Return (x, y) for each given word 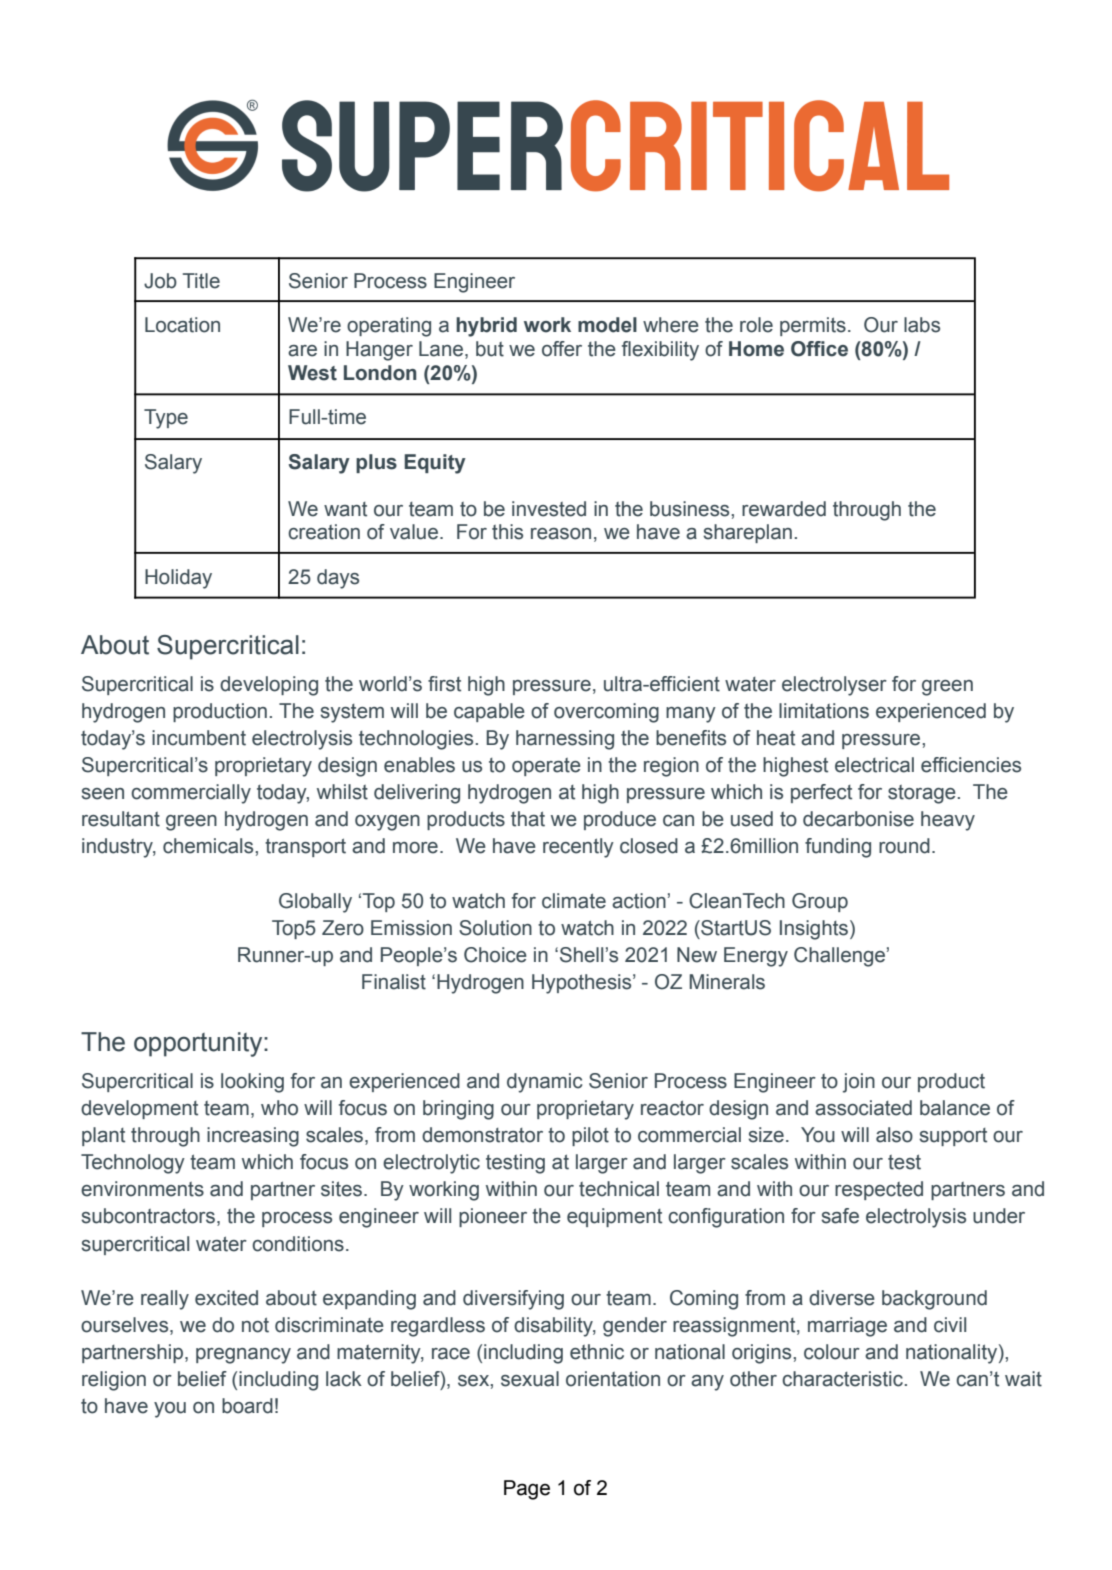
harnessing (565, 740)
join (859, 1083)
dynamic (544, 1083)
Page (527, 1490)
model (607, 325)
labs (922, 325)
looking (252, 1083)
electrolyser (834, 686)
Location (182, 325)
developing (269, 686)
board (247, 1406)
